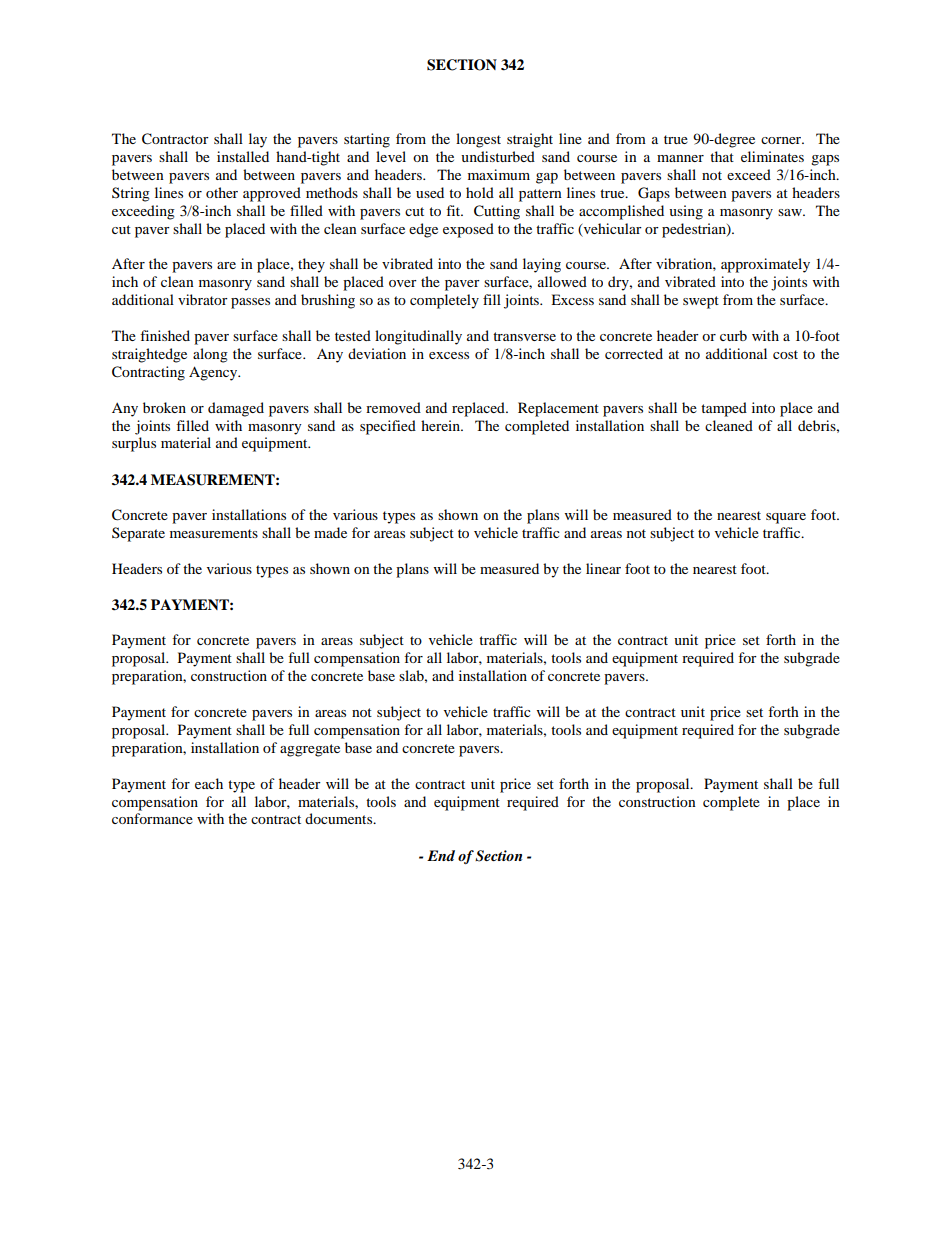  Describe the element at coordinates (152, 818) in the page. I see `conformance` at that location.
